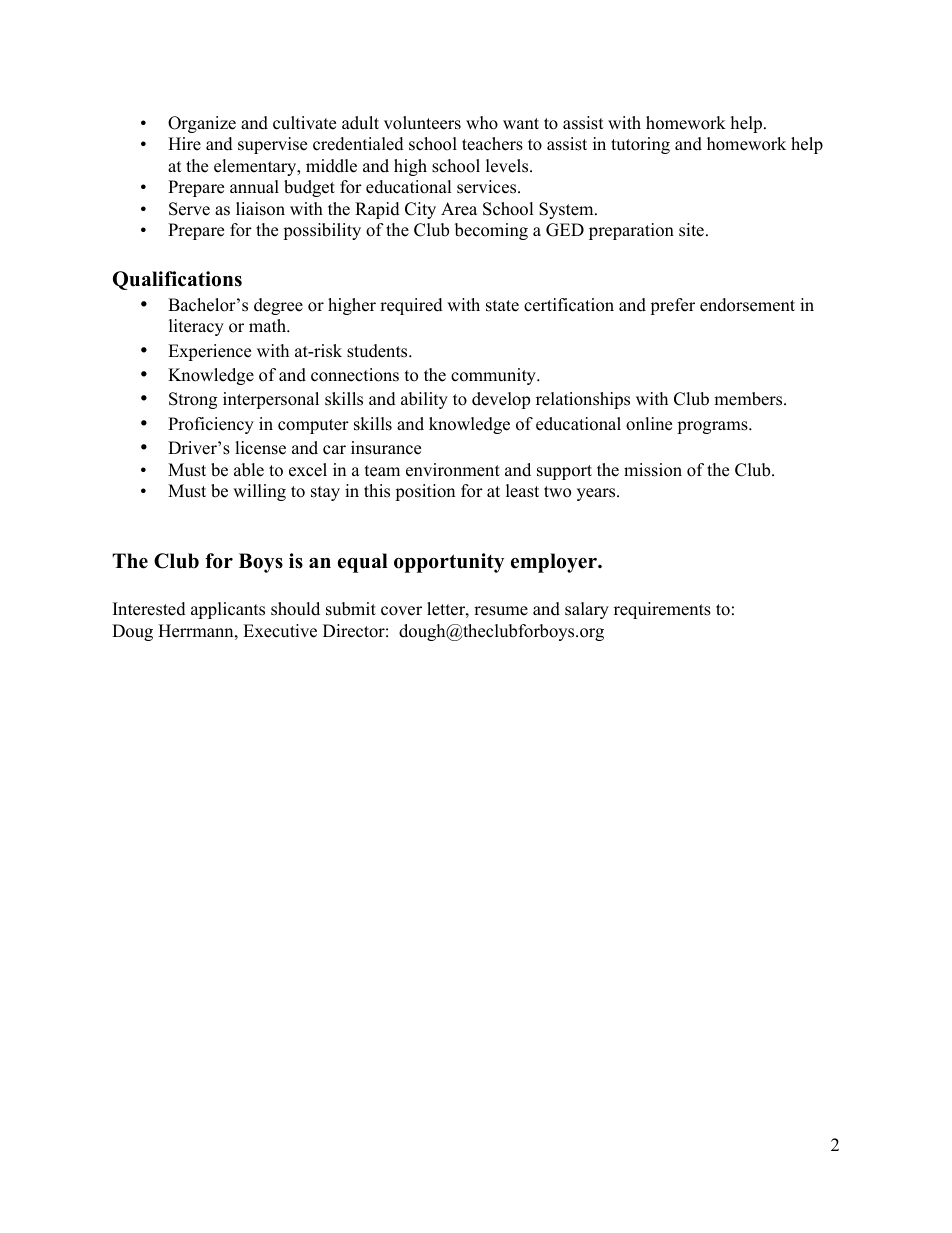 The image size is (952, 1233). Describe the element at coordinates (425, 492) in the screenshot. I see `position` at that location.
